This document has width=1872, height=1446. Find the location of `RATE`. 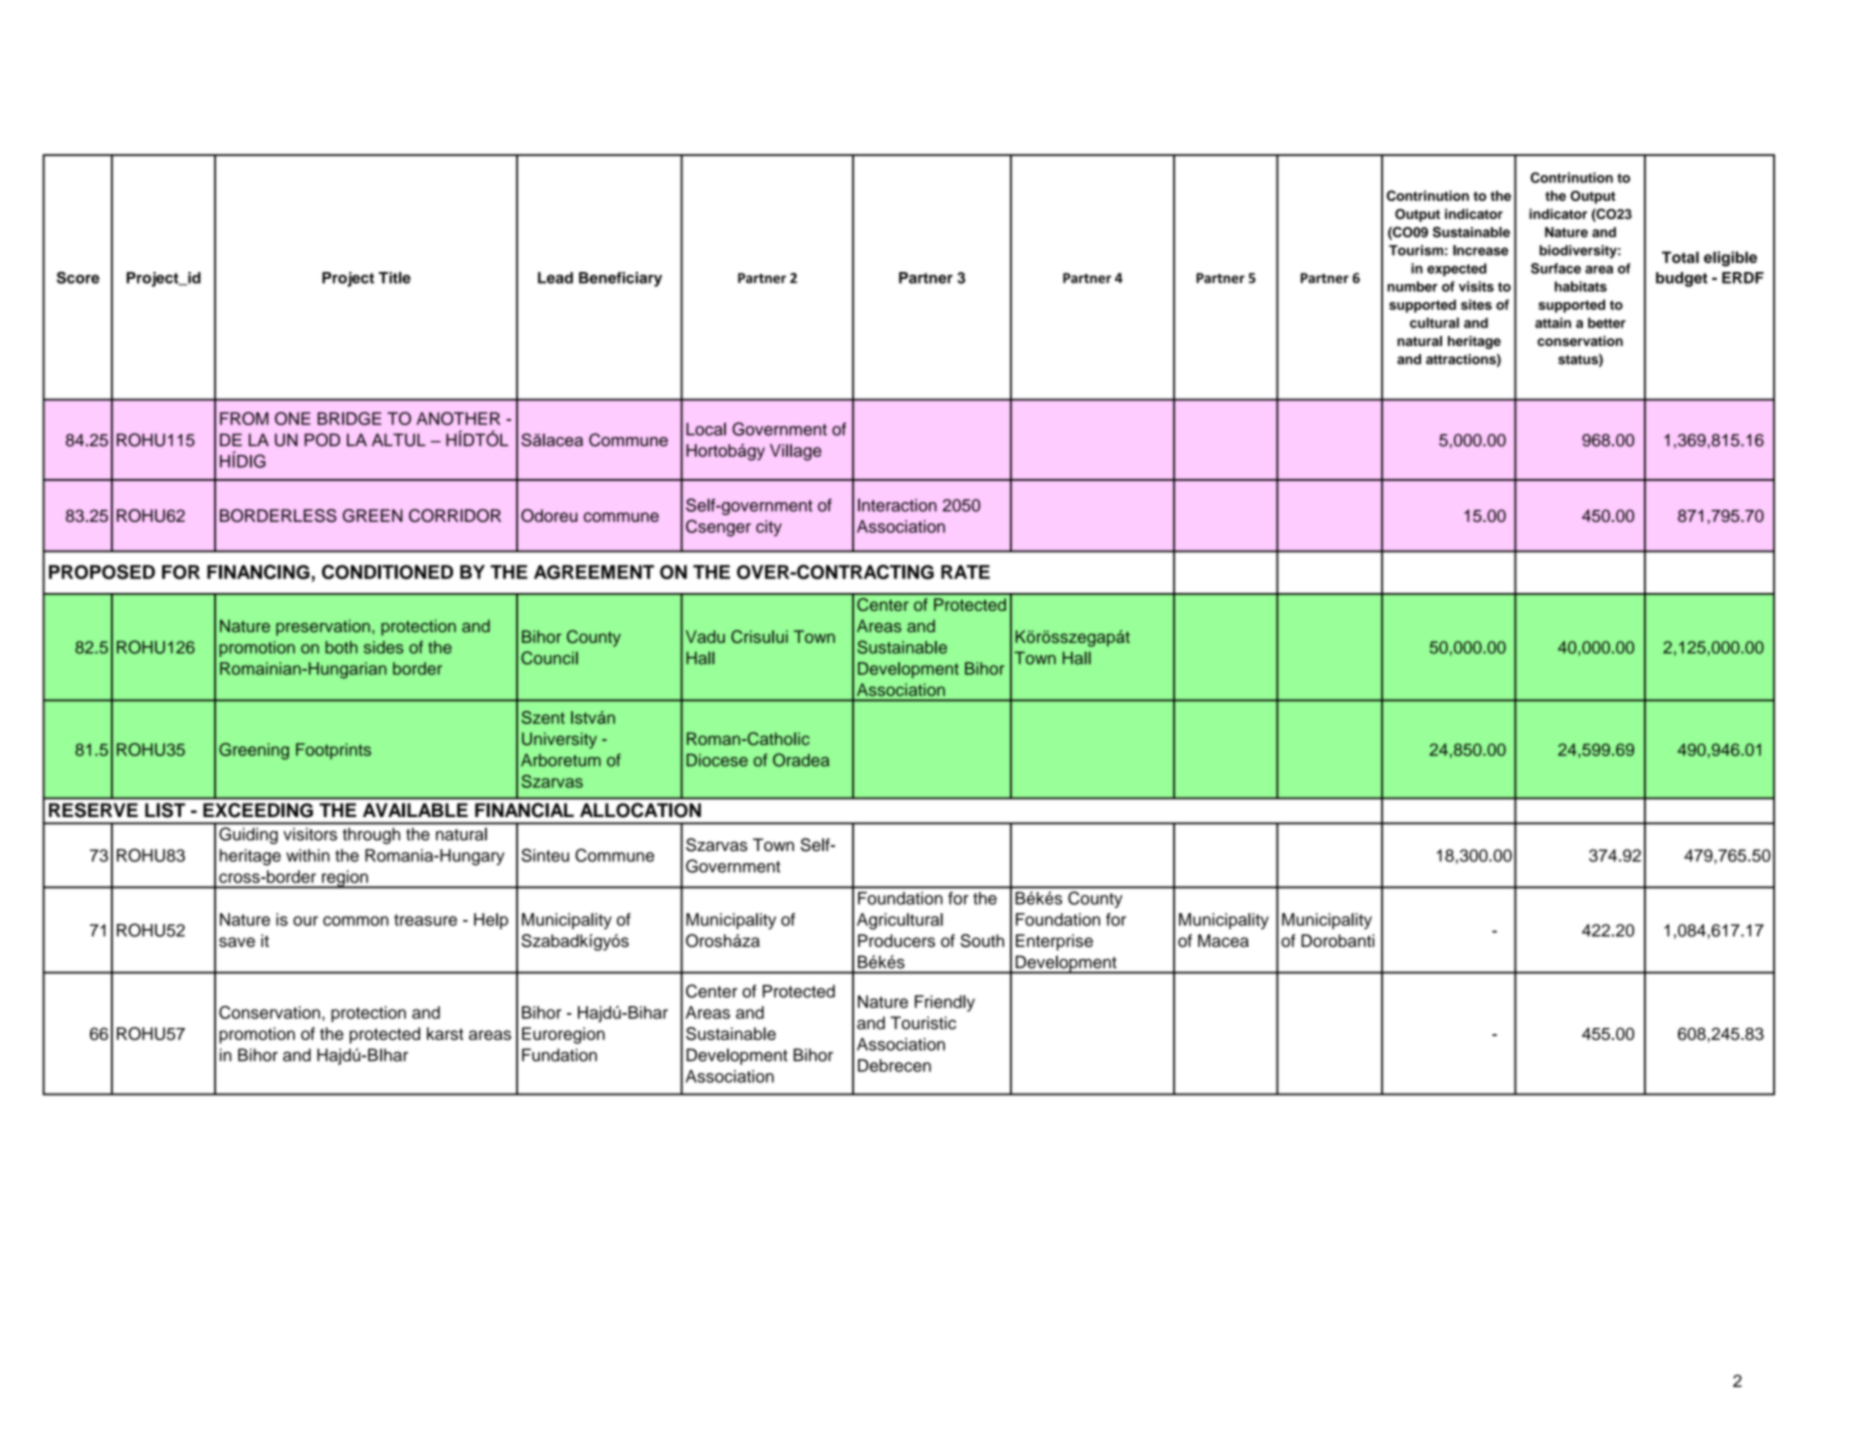

RATE is located at coordinates (965, 572).
